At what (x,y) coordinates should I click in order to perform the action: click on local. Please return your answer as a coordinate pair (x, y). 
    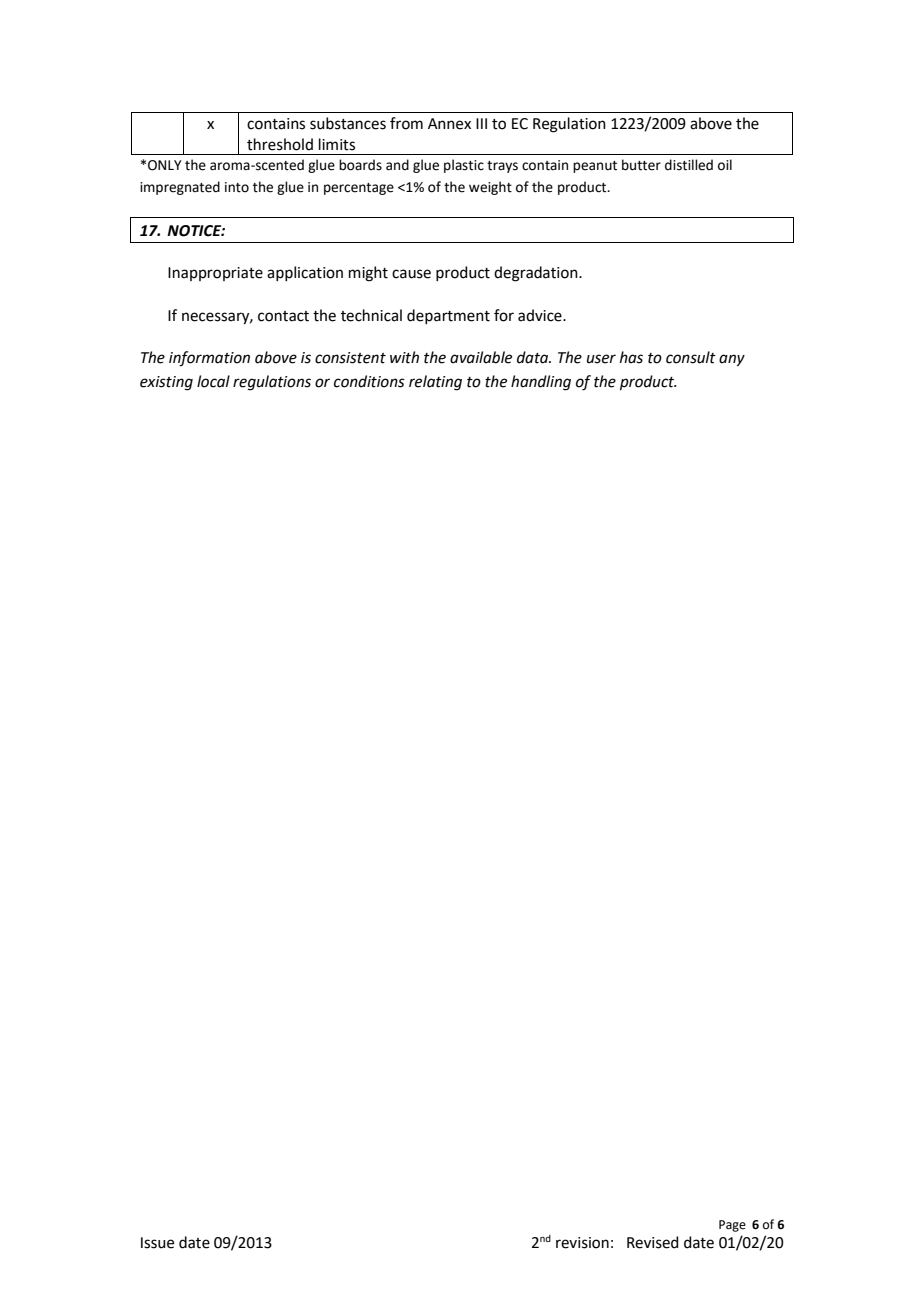
    Looking at the image, I should click on (213, 381).
